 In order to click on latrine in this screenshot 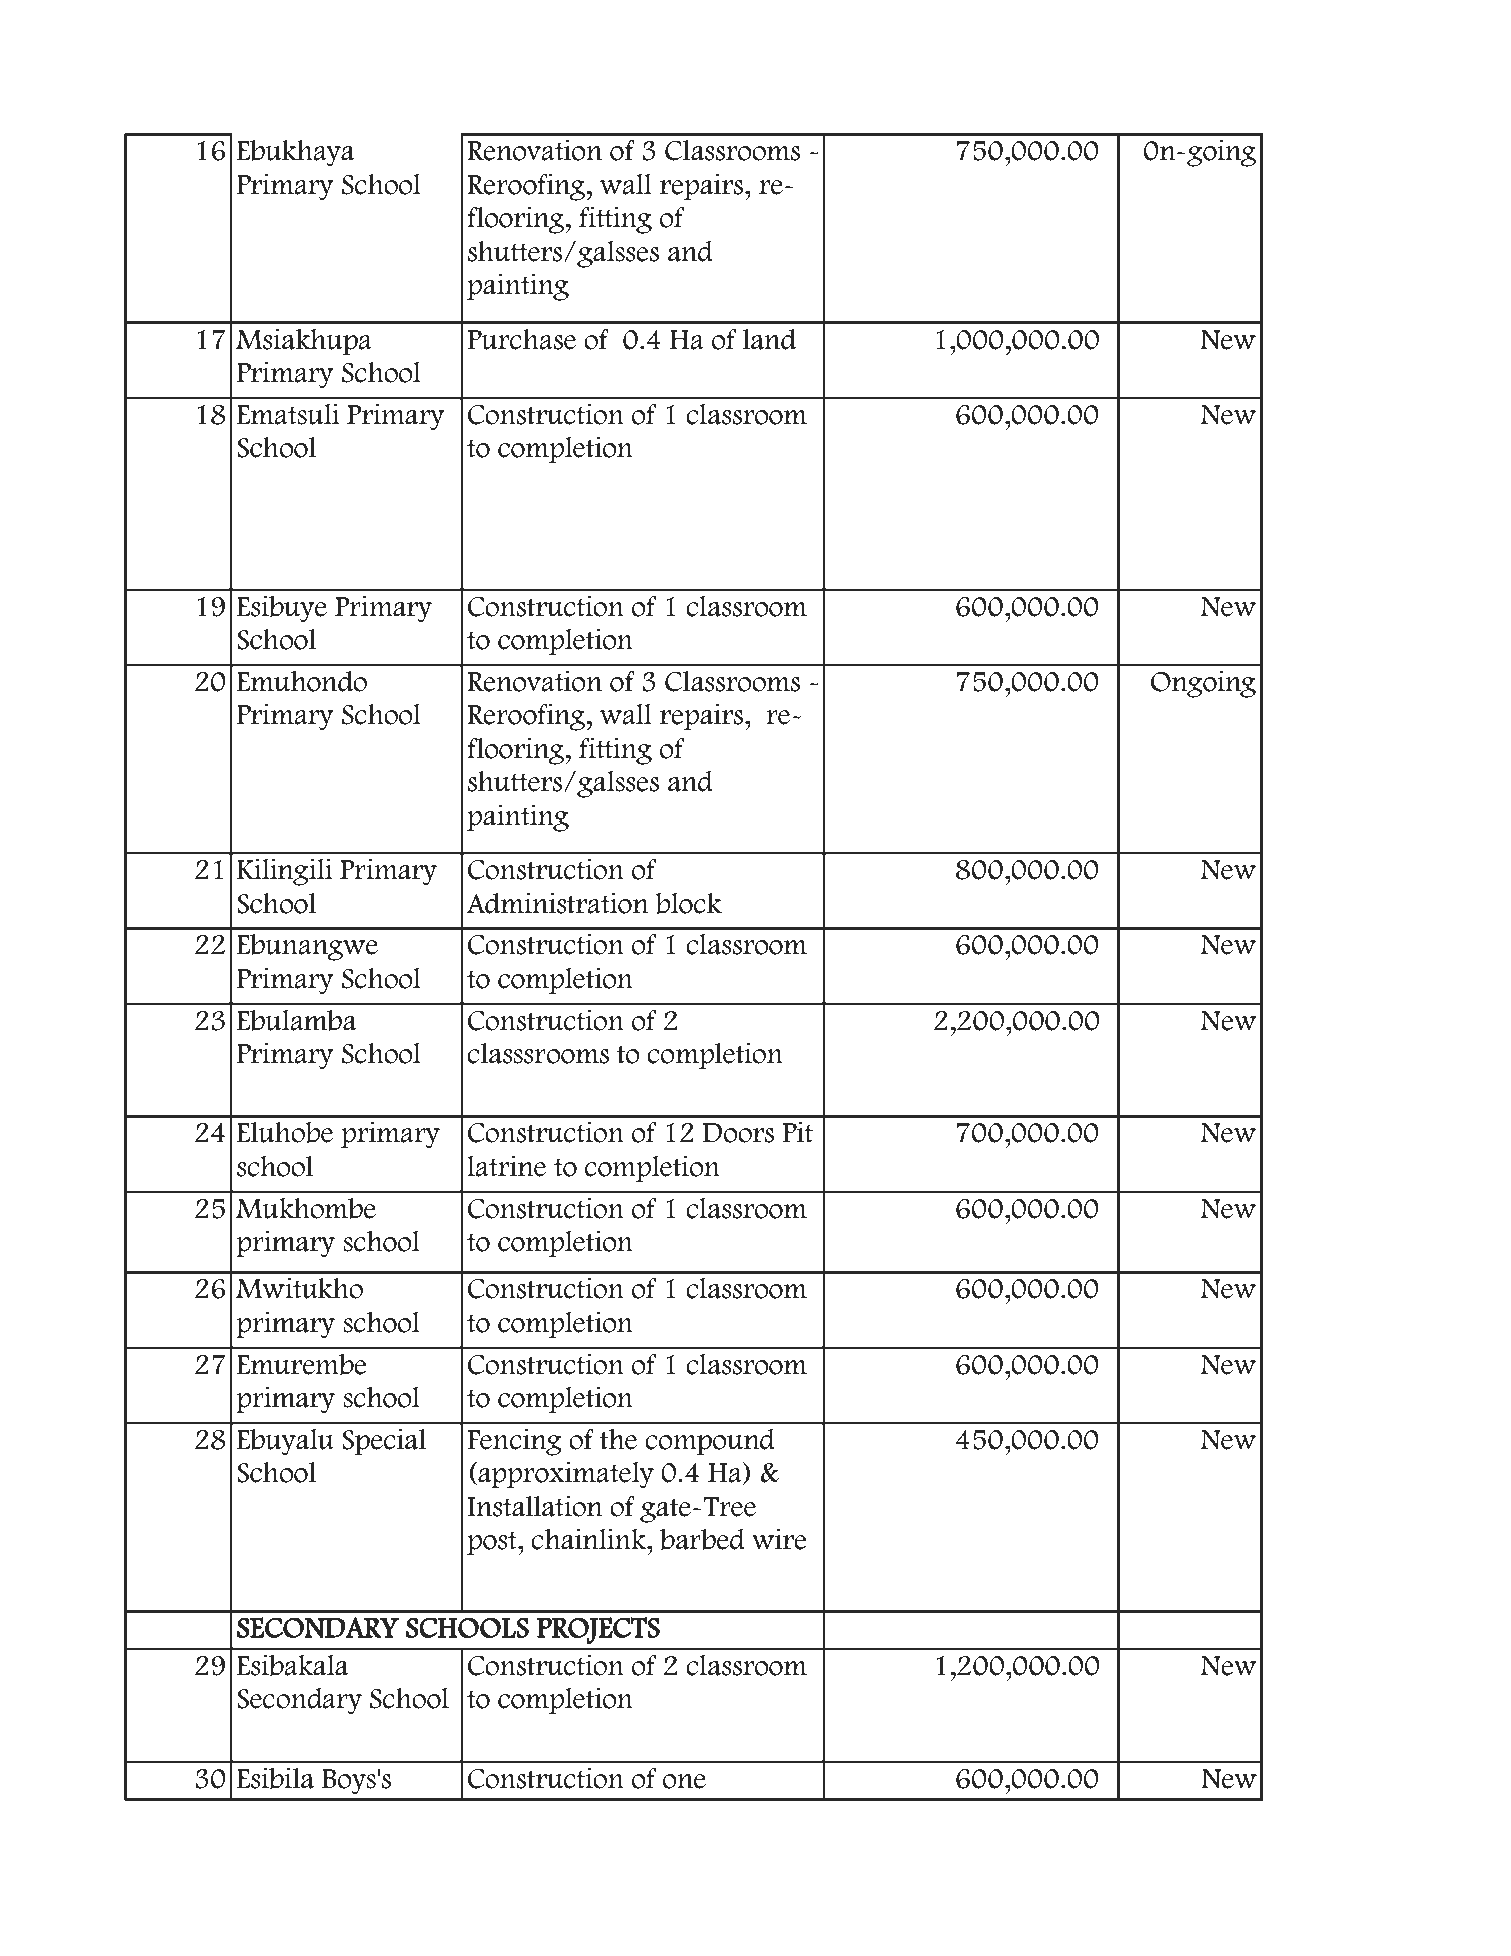, I will do `click(506, 1166)`.
